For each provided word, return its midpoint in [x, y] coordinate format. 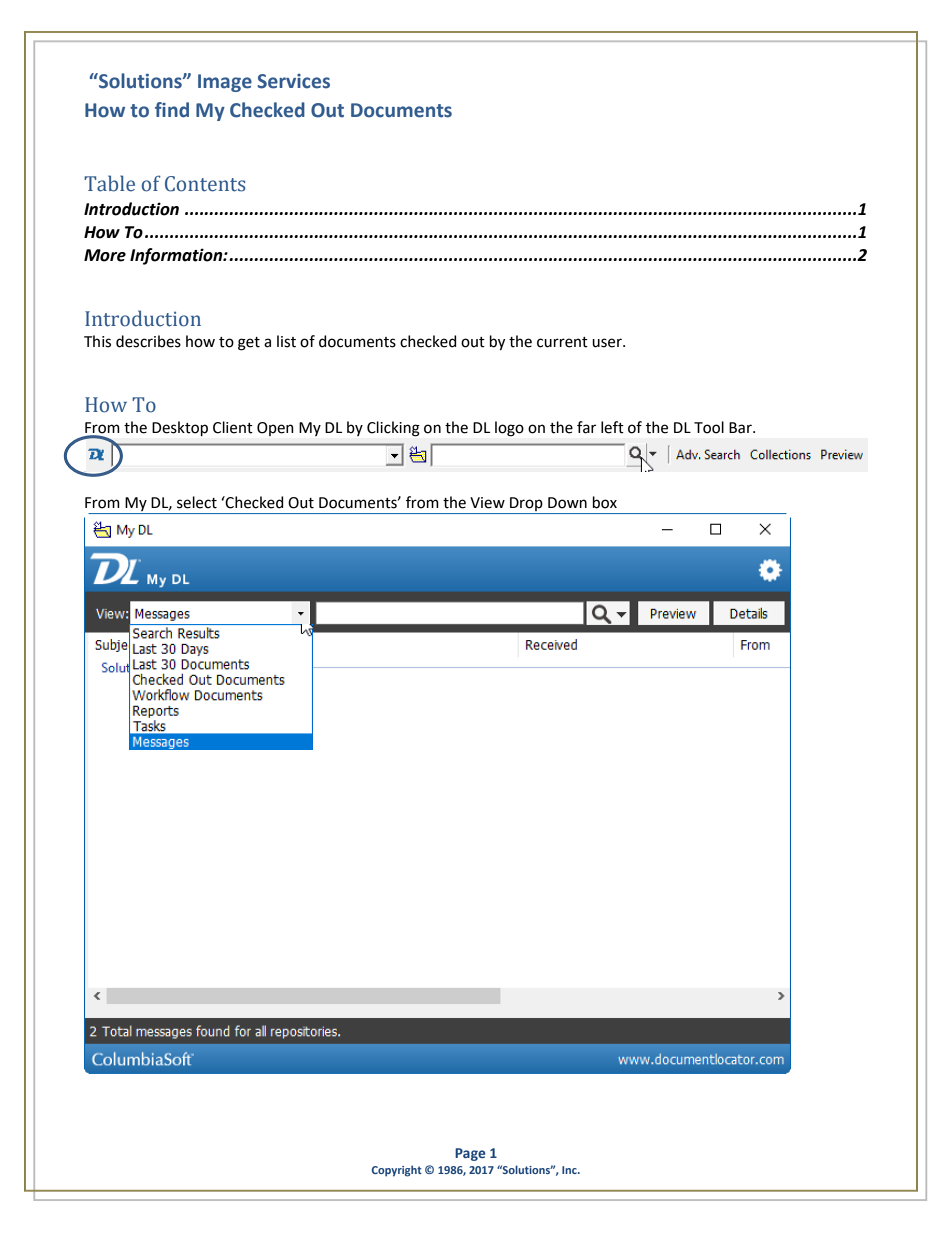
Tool [709, 427]
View [487, 503]
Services [293, 81]
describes [148, 341]
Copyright [397, 1171]
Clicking [393, 429]
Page [470, 1154]
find [172, 110]
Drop [526, 505]
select [197, 502]
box [605, 502]
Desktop [180, 428]
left [612, 427]
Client [233, 427]
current [562, 342]
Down [567, 503]
